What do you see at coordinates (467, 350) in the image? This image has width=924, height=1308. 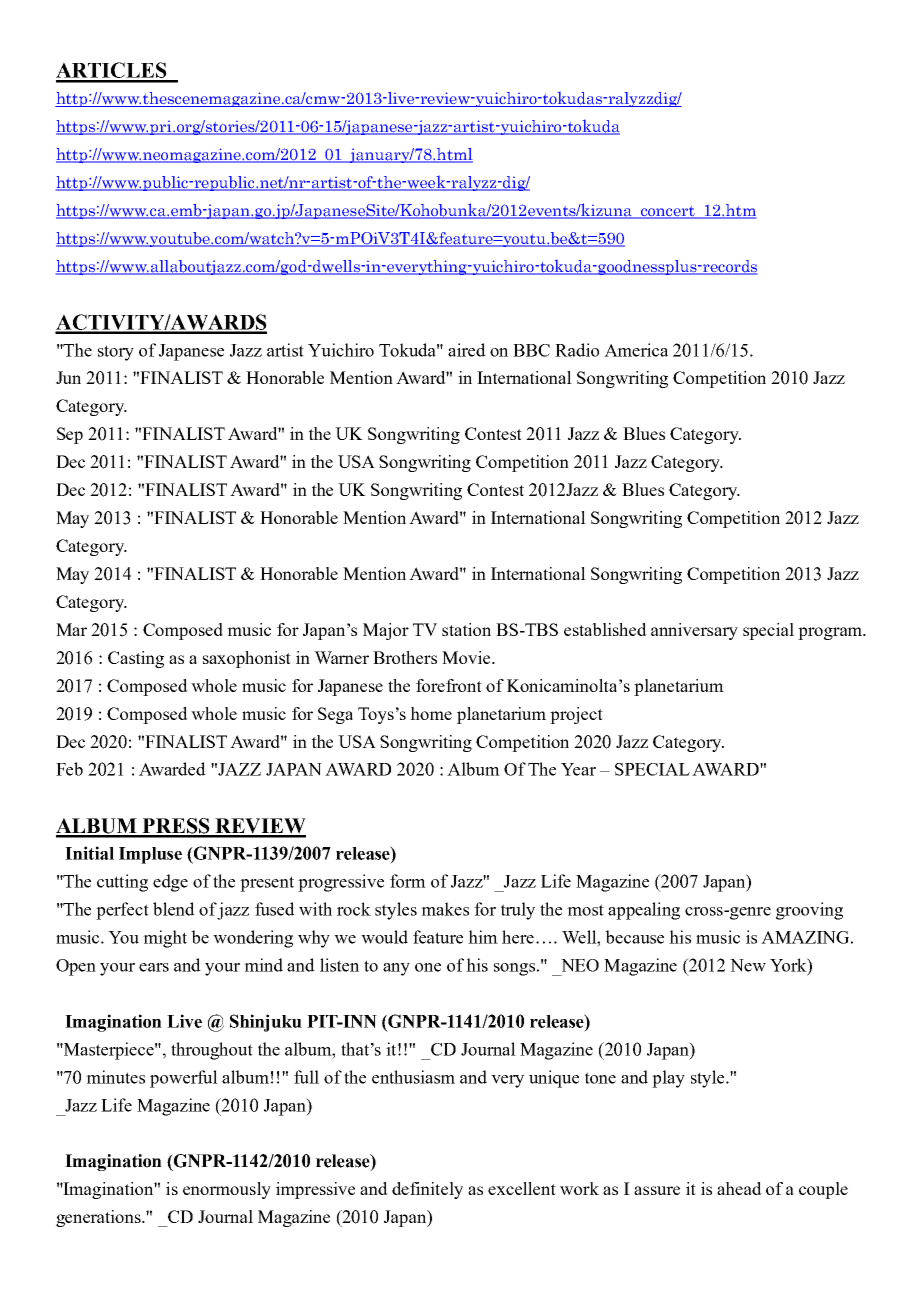 I see `aired` at bounding box center [467, 350].
